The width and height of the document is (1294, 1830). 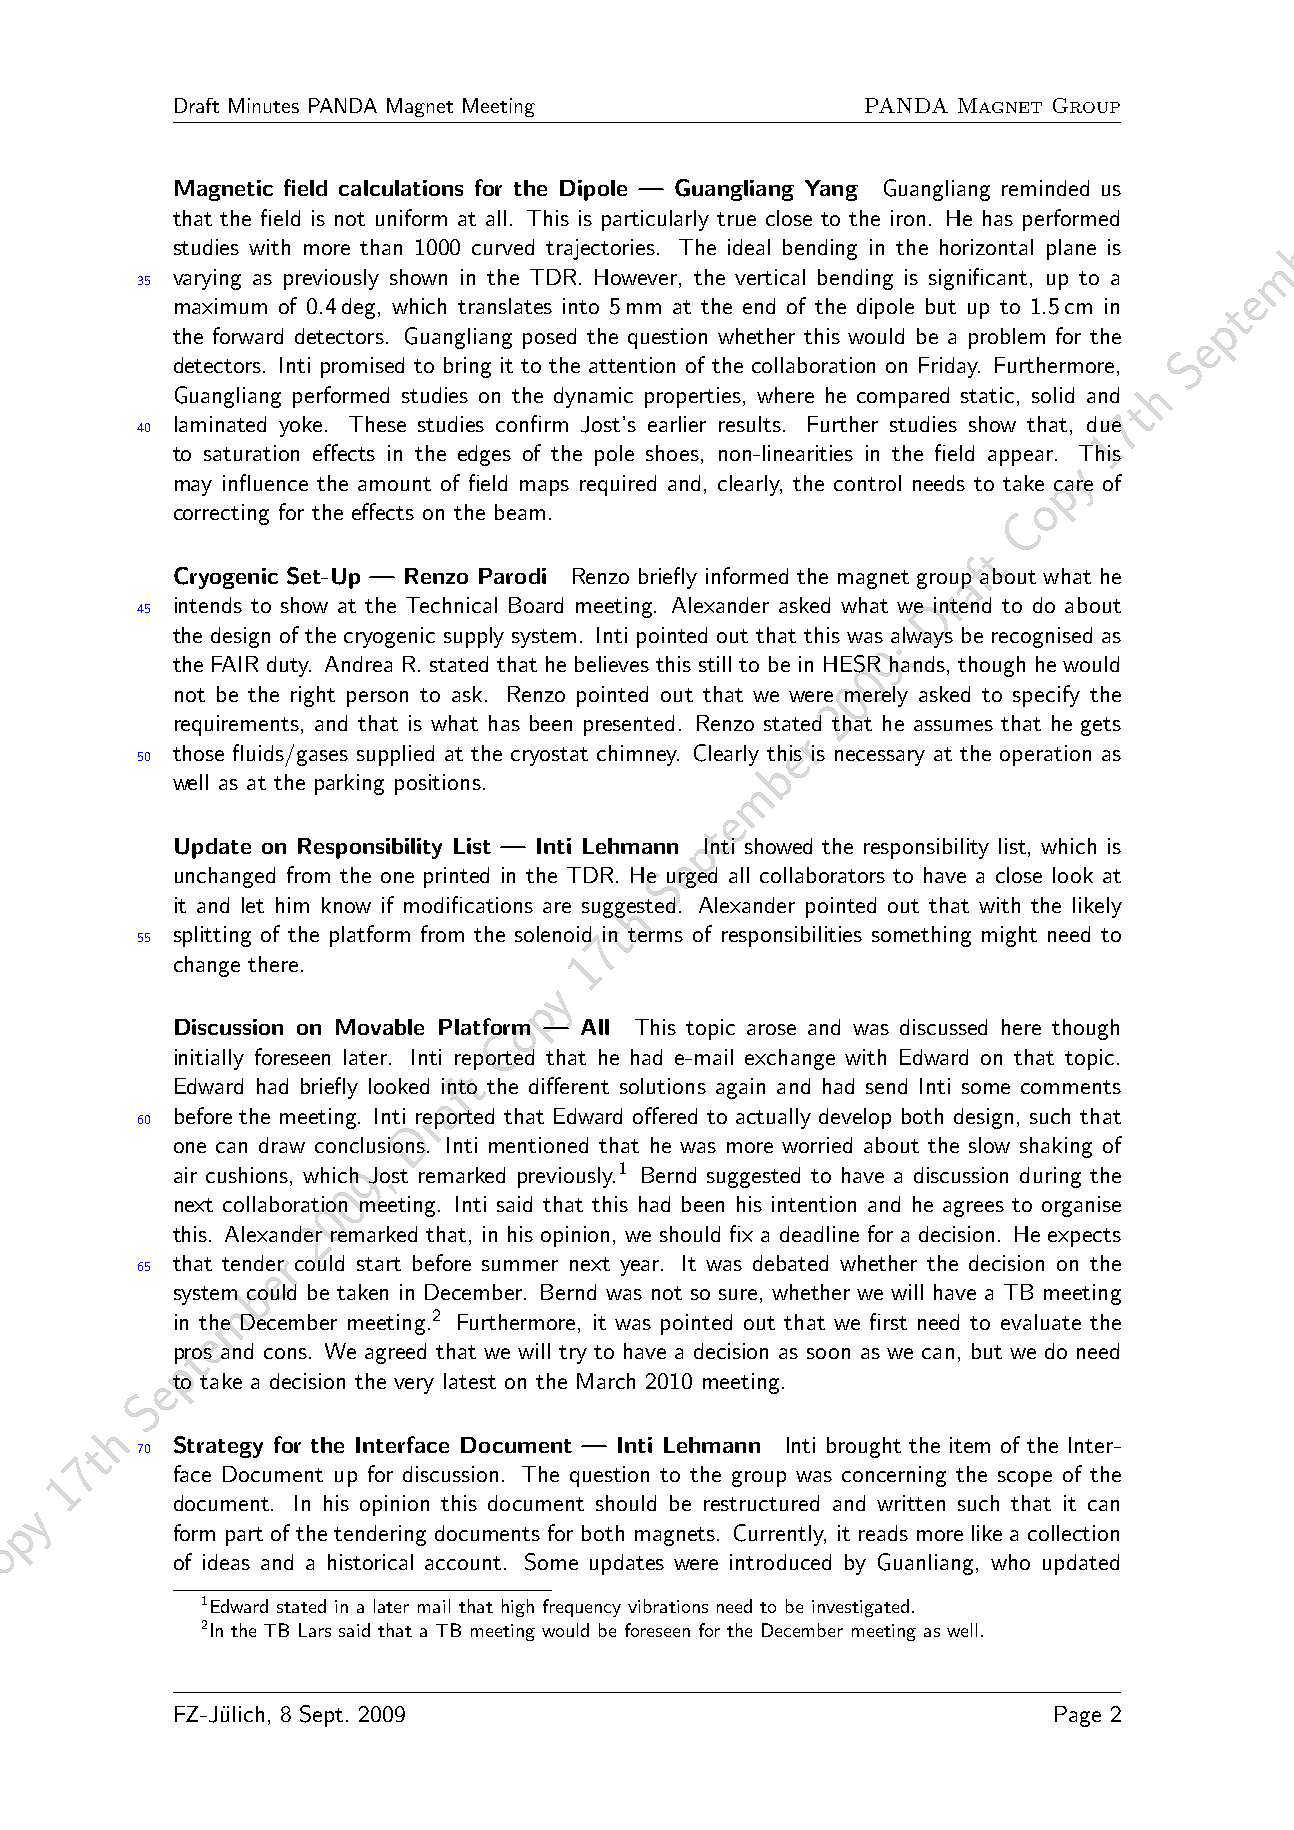 What do you see at coordinates (264, 105) in the document?
I see `Minutes` at bounding box center [264, 105].
